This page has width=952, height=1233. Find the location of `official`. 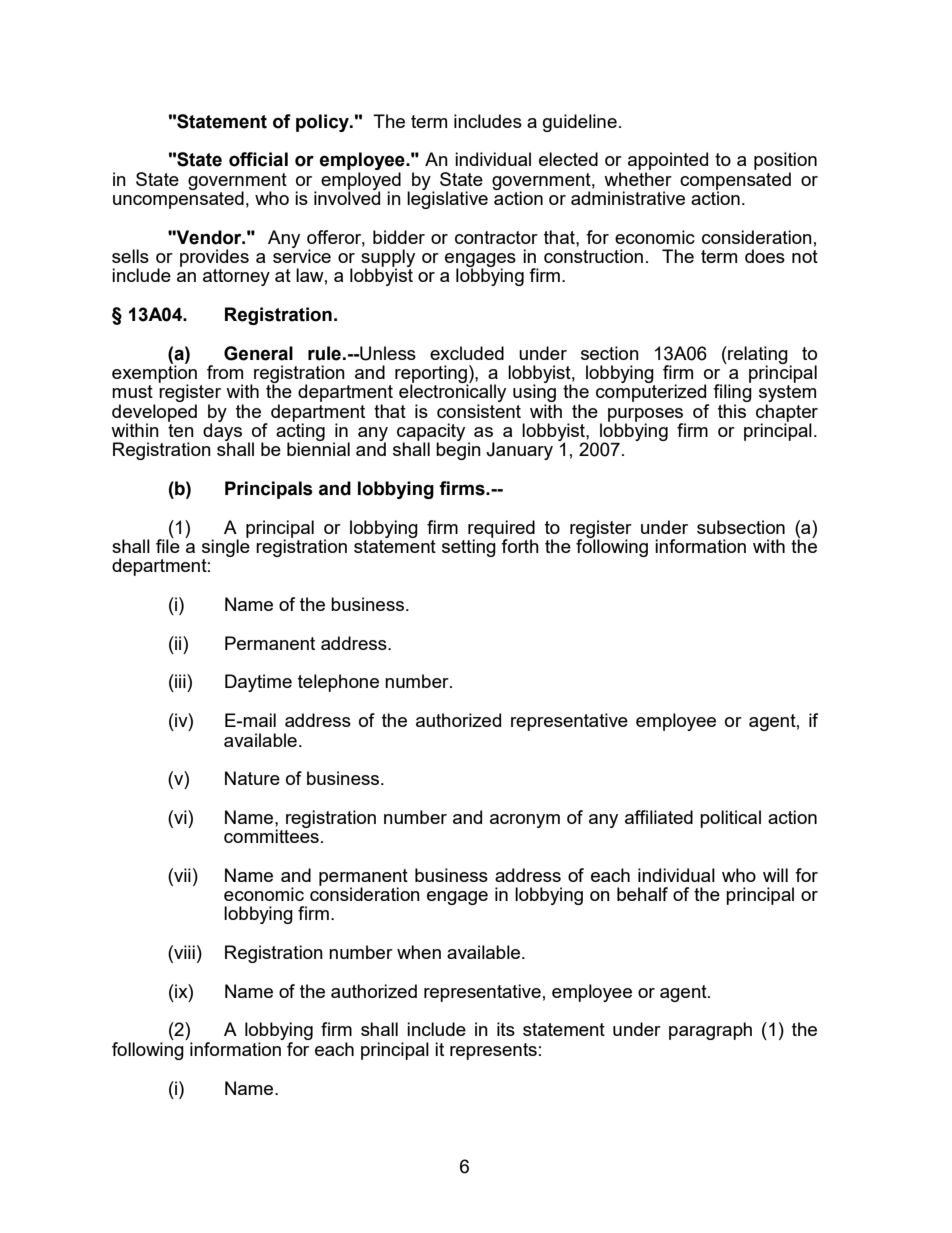

official is located at coordinates (258, 159).
